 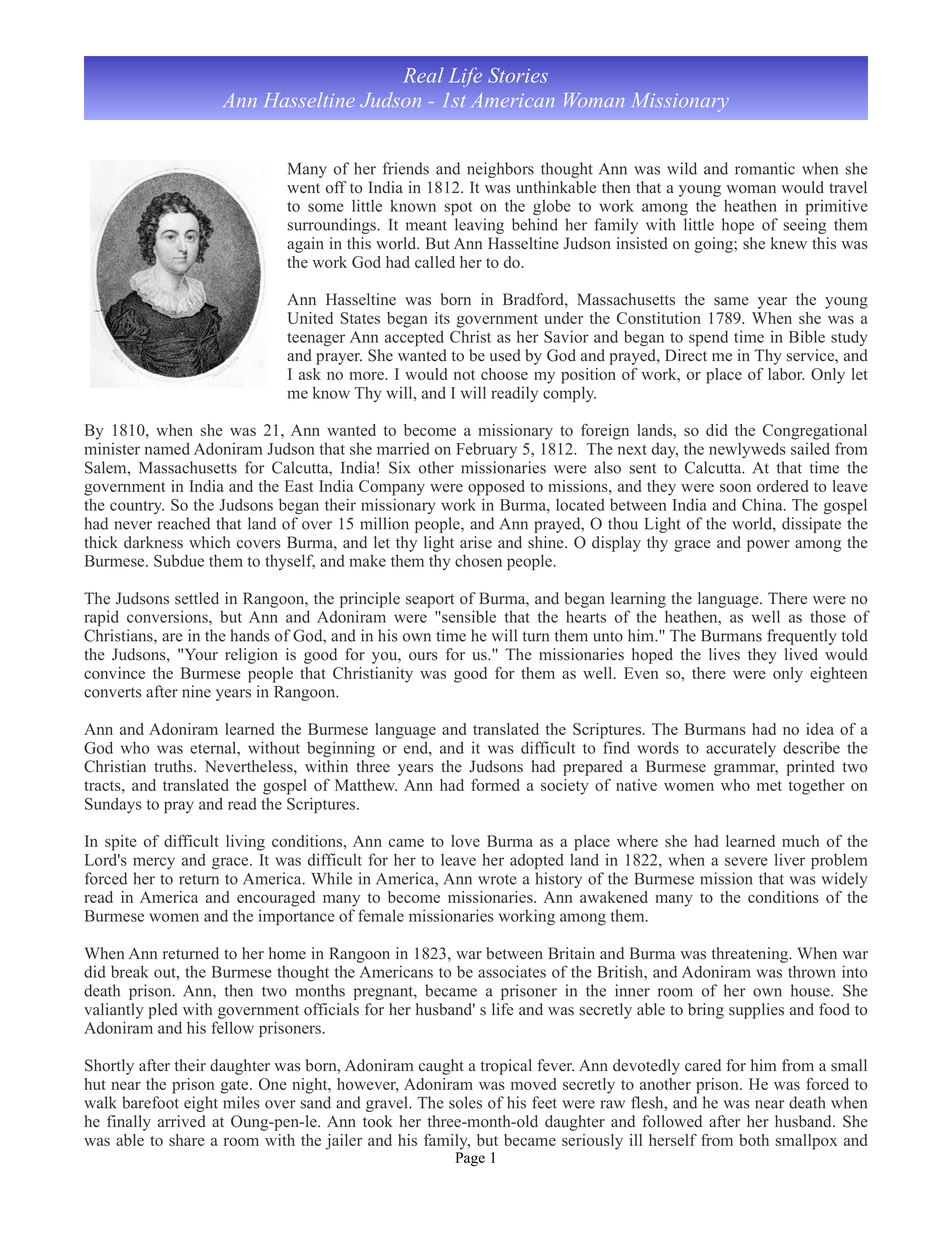 I want to click on formed, so click(x=495, y=785).
